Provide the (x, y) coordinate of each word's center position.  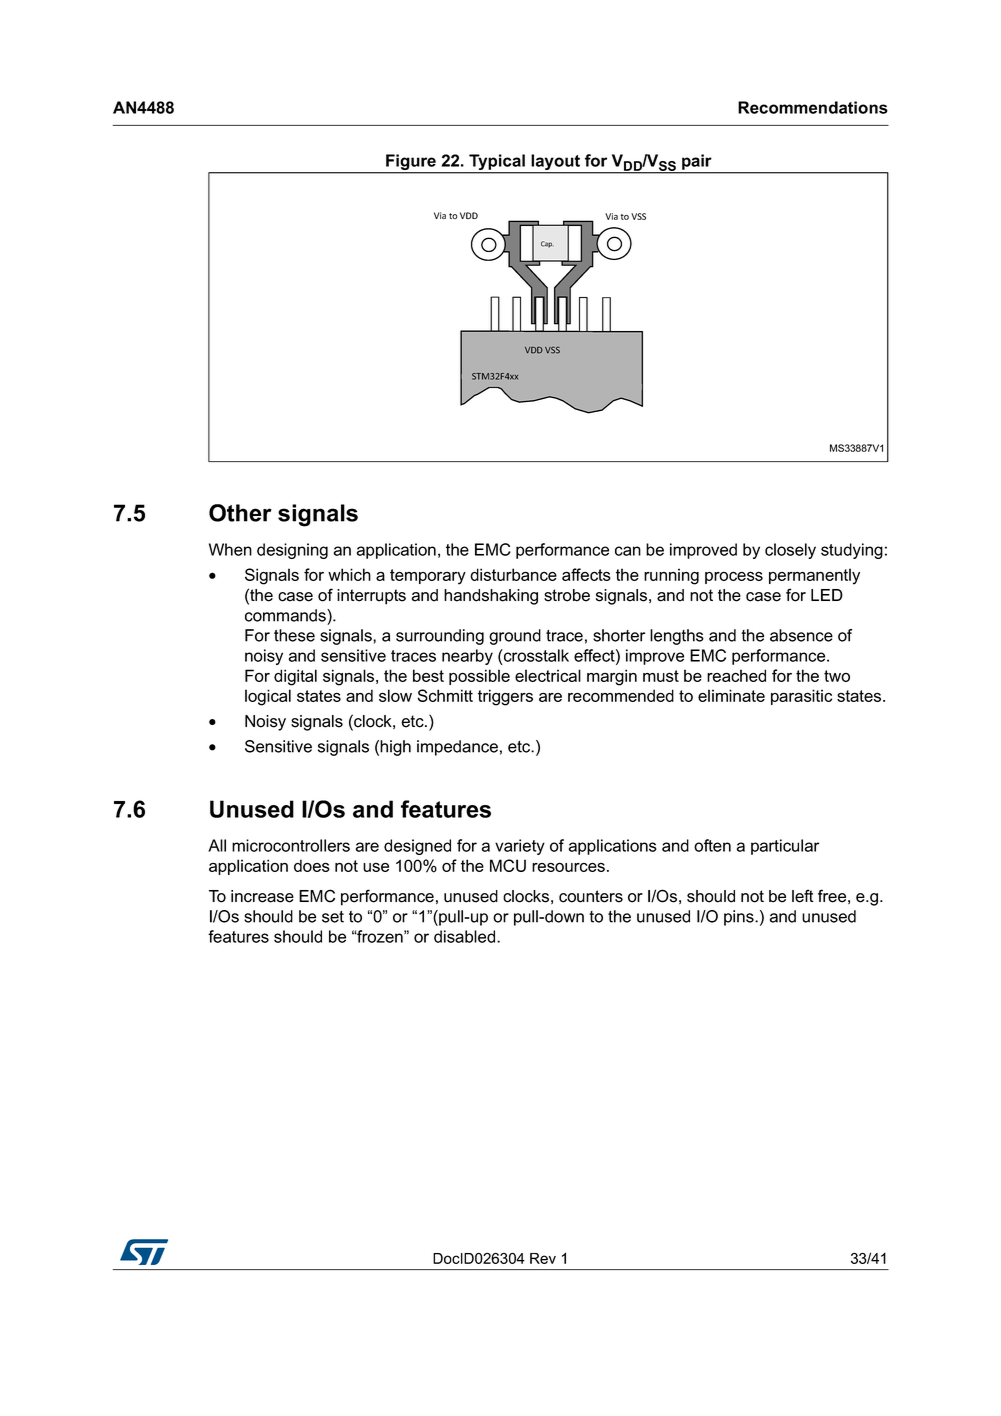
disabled (466, 936)
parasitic (801, 697)
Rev (543, 1258)
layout (555, 163)
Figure (411, 163)
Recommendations (813, 107)
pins (740, 918)
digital (295, 677)
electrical (548, 675)
